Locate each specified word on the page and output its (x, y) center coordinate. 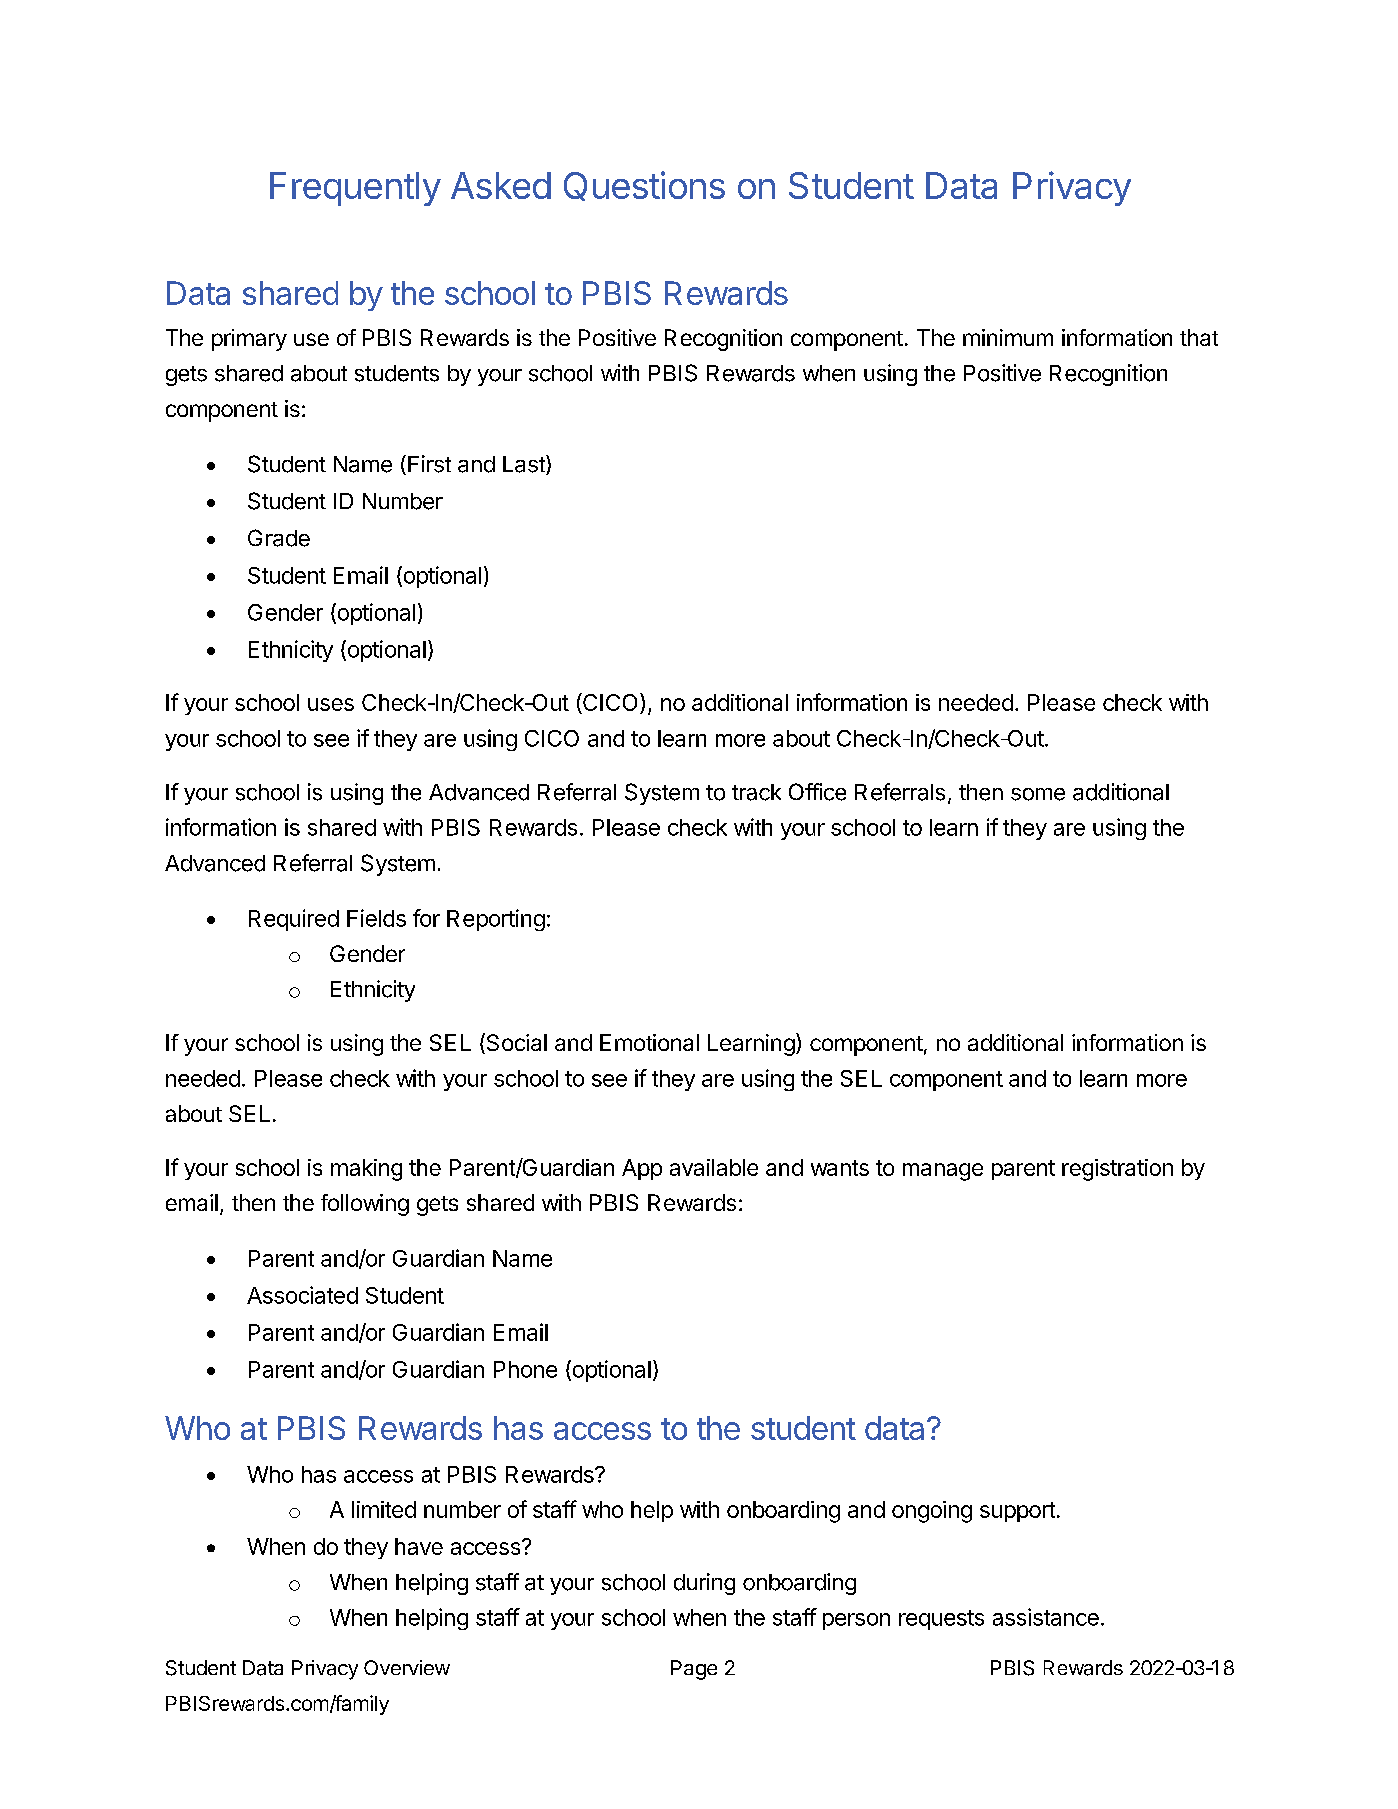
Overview (407, 1667)
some (1038, 794)
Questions (644, 186)
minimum (1008, 337)
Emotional (649, 1042)
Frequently (355, 189)
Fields (376, 918)
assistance (1046, 1617)
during (704, 1584)
